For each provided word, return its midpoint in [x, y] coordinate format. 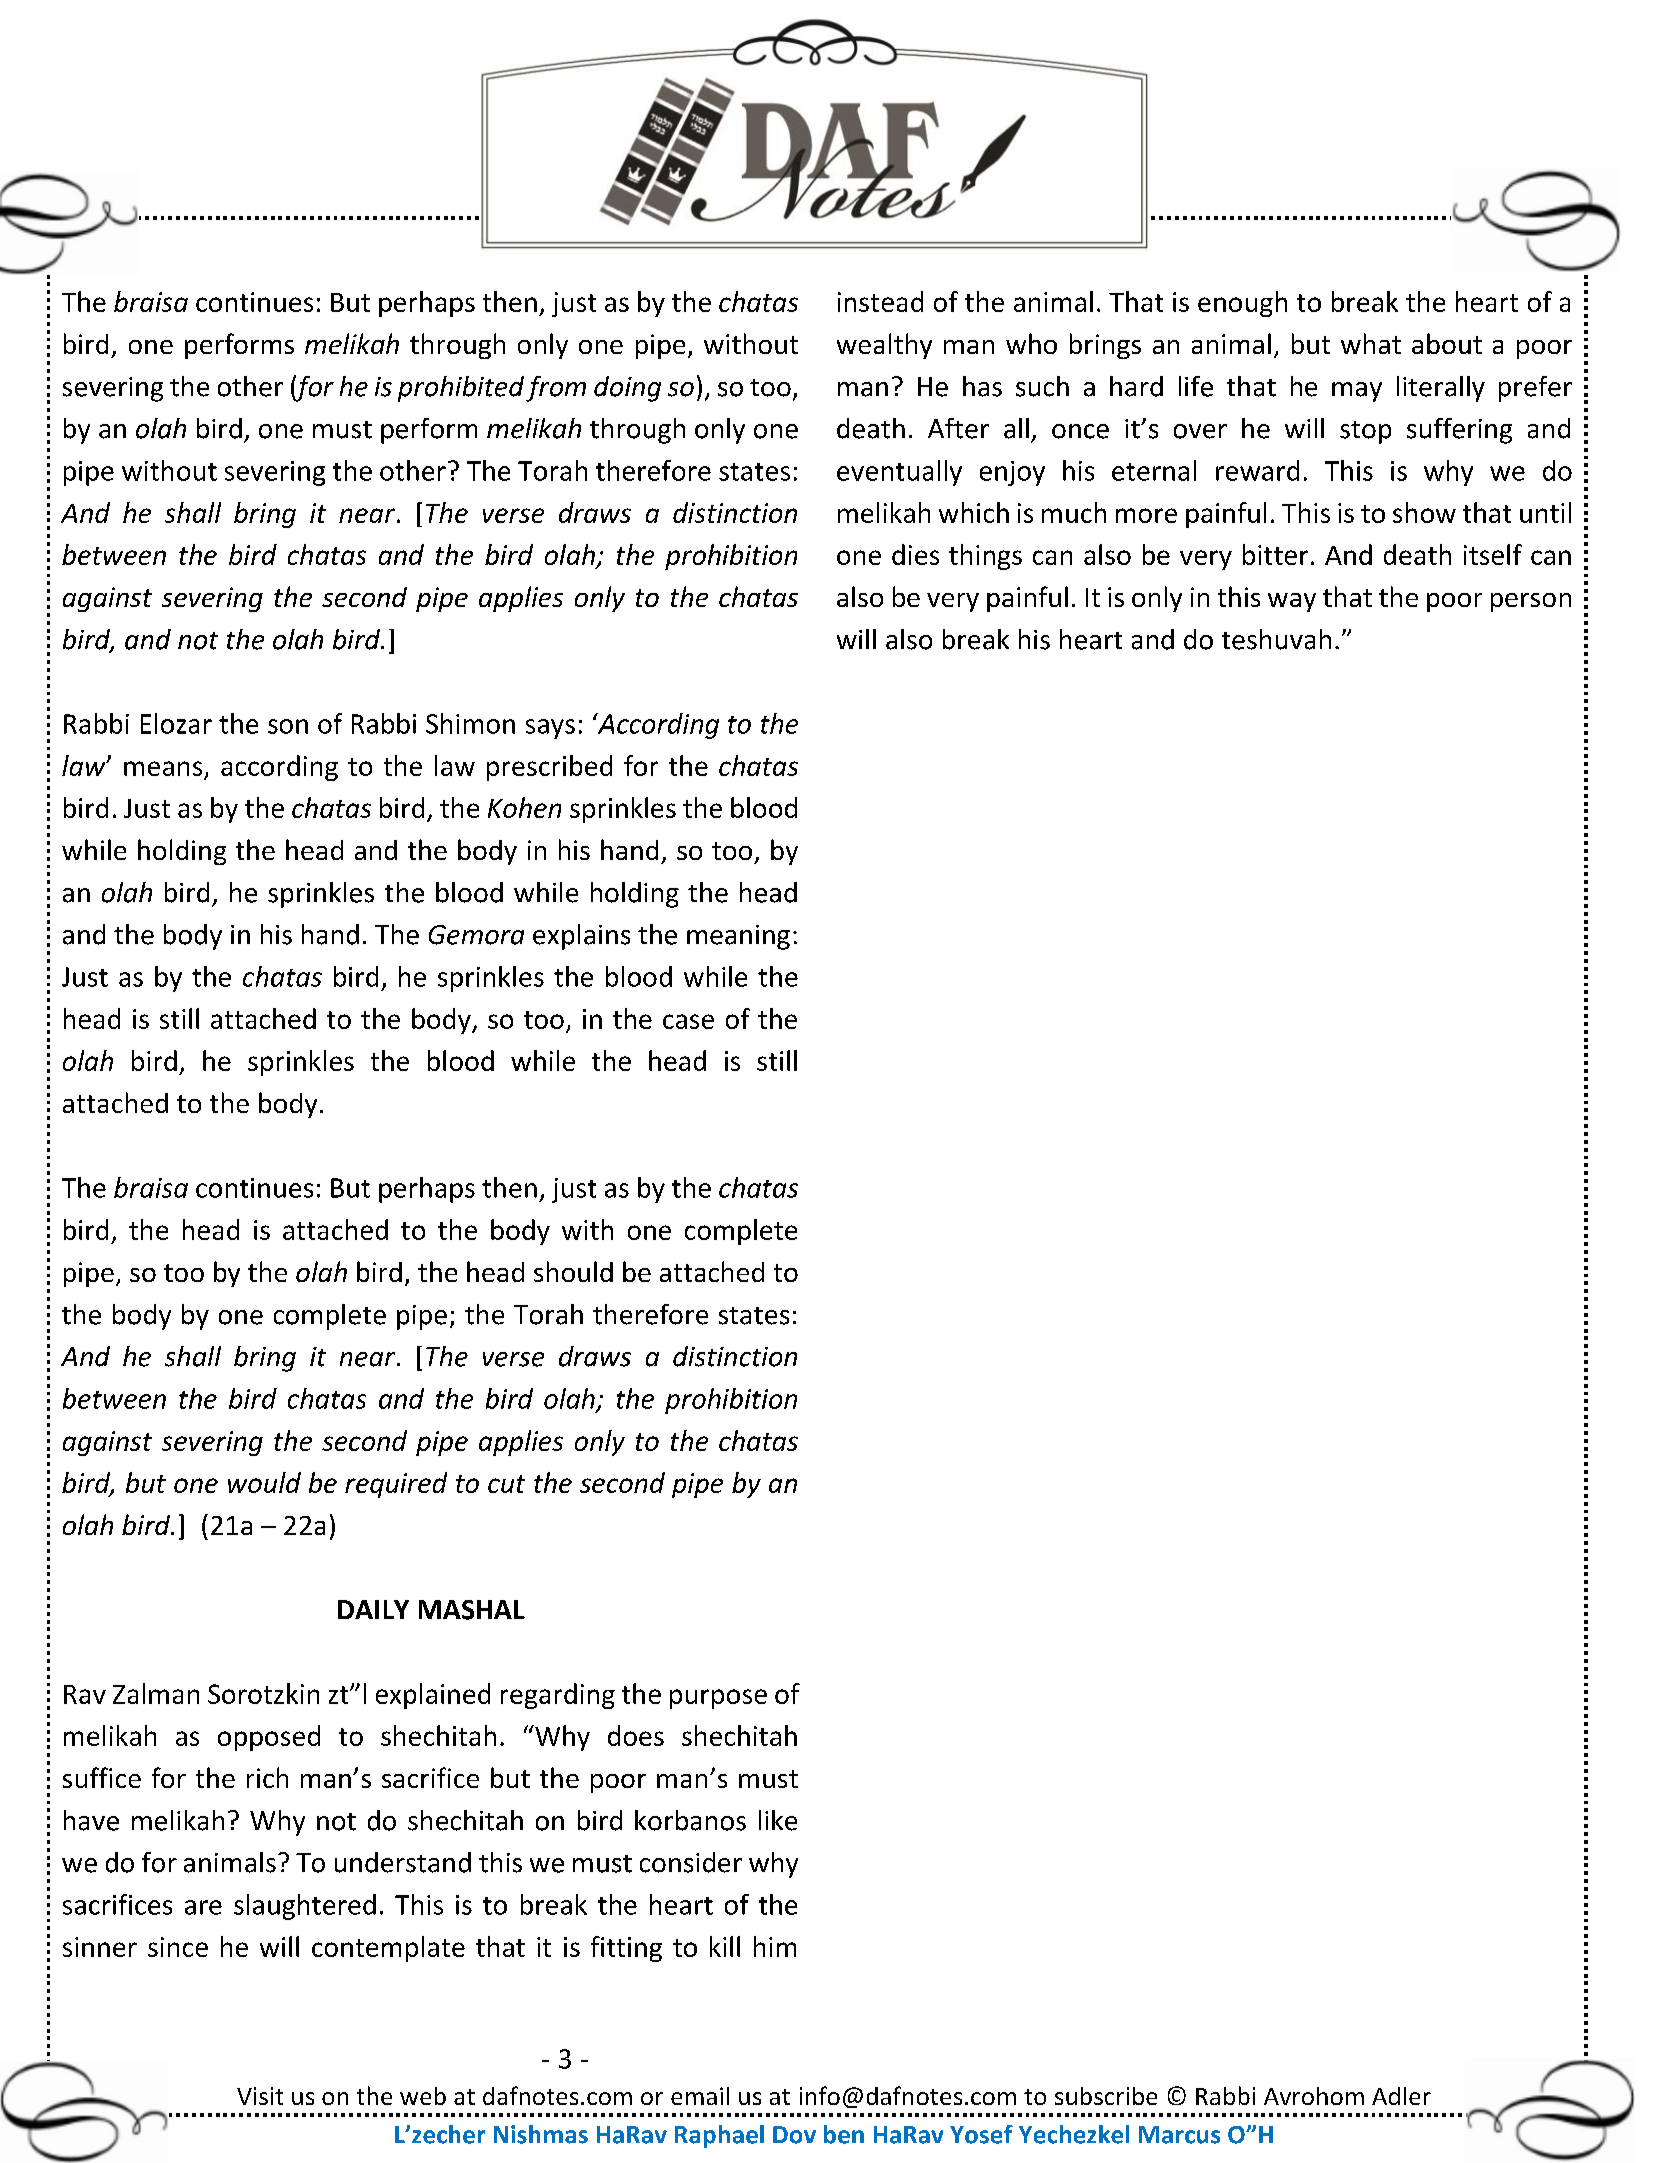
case [688, 1021]
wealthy [884, 346]
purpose [718, 1699]
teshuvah [1276, 639]
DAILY [373, 1609]
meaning [738, 937]
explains [581, 937]
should [573, 1271]
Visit [260, 2096]
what [1371, 343]
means [164, 770]
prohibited [461, 389]
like [778, 1820]
